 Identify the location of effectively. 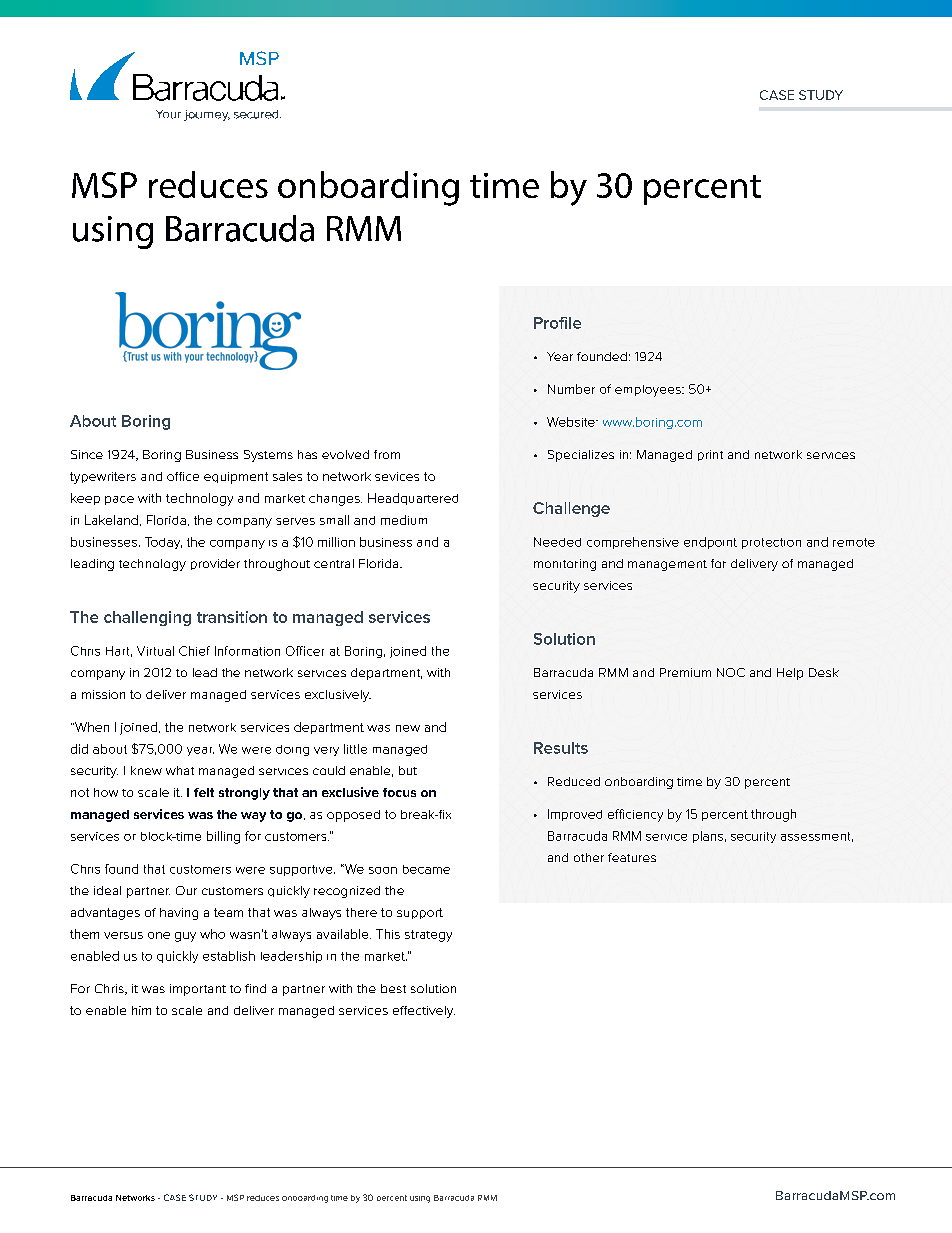
(424, 1012).
